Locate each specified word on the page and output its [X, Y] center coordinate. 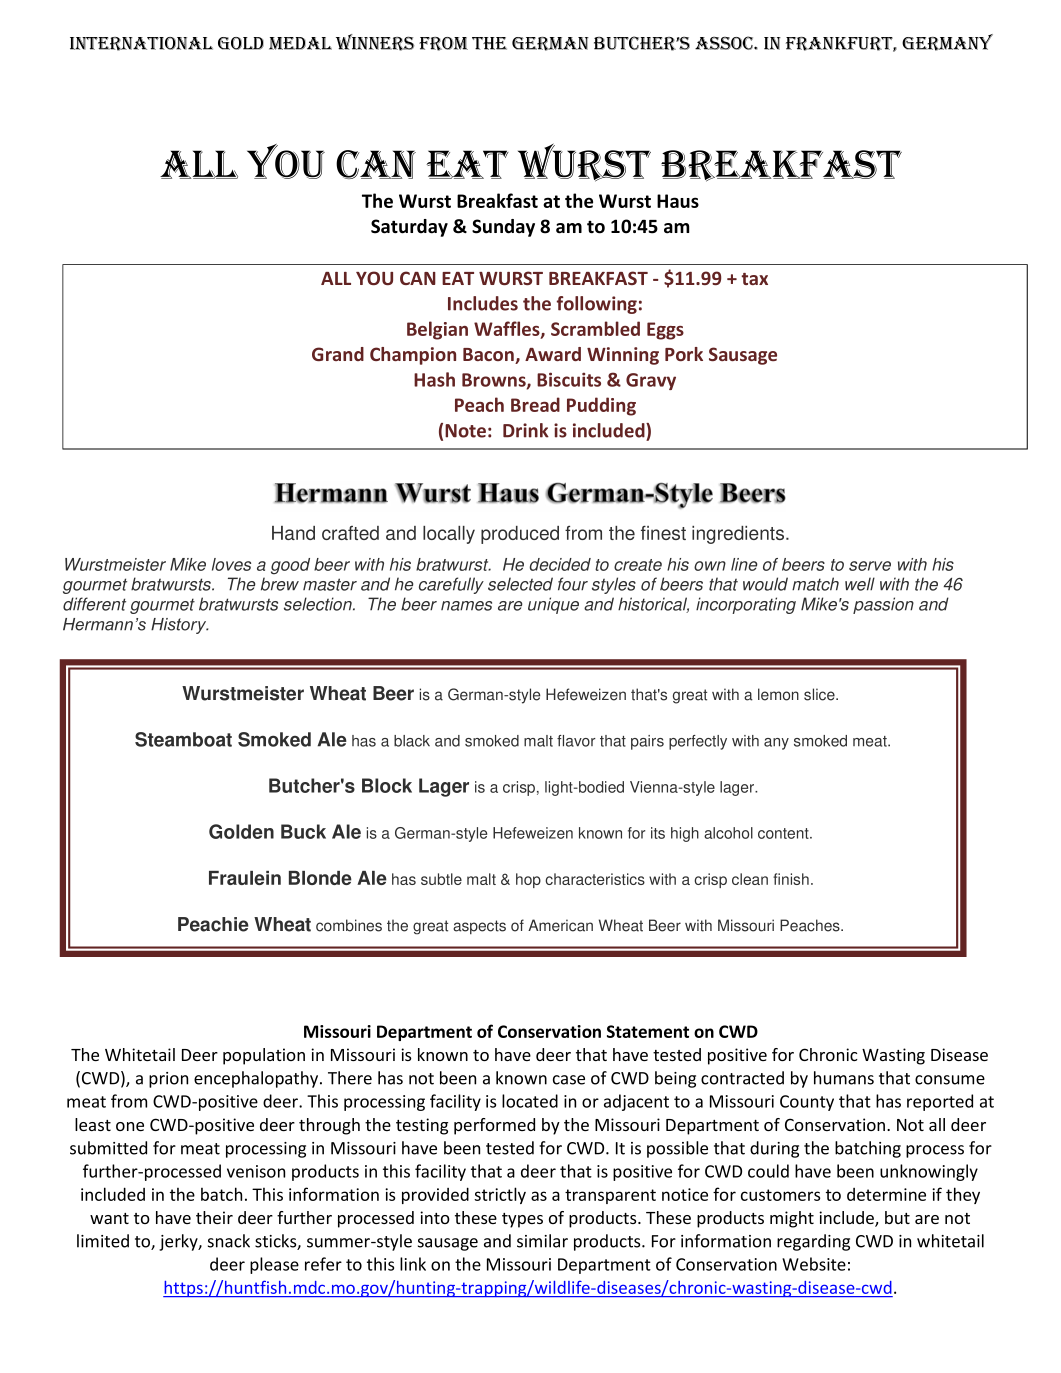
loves [231, 564]
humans [844, 1078]
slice [820, 694]
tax [754, 279]
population [264, 1056]
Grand [338, 354]
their [214, 1217]
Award [553, 354]
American [560, 925]
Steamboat [183, 739]
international [141, 44]
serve [870, 566]
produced [520, 535]
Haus [678, 201]
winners [375, 42]
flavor [576, 741]
